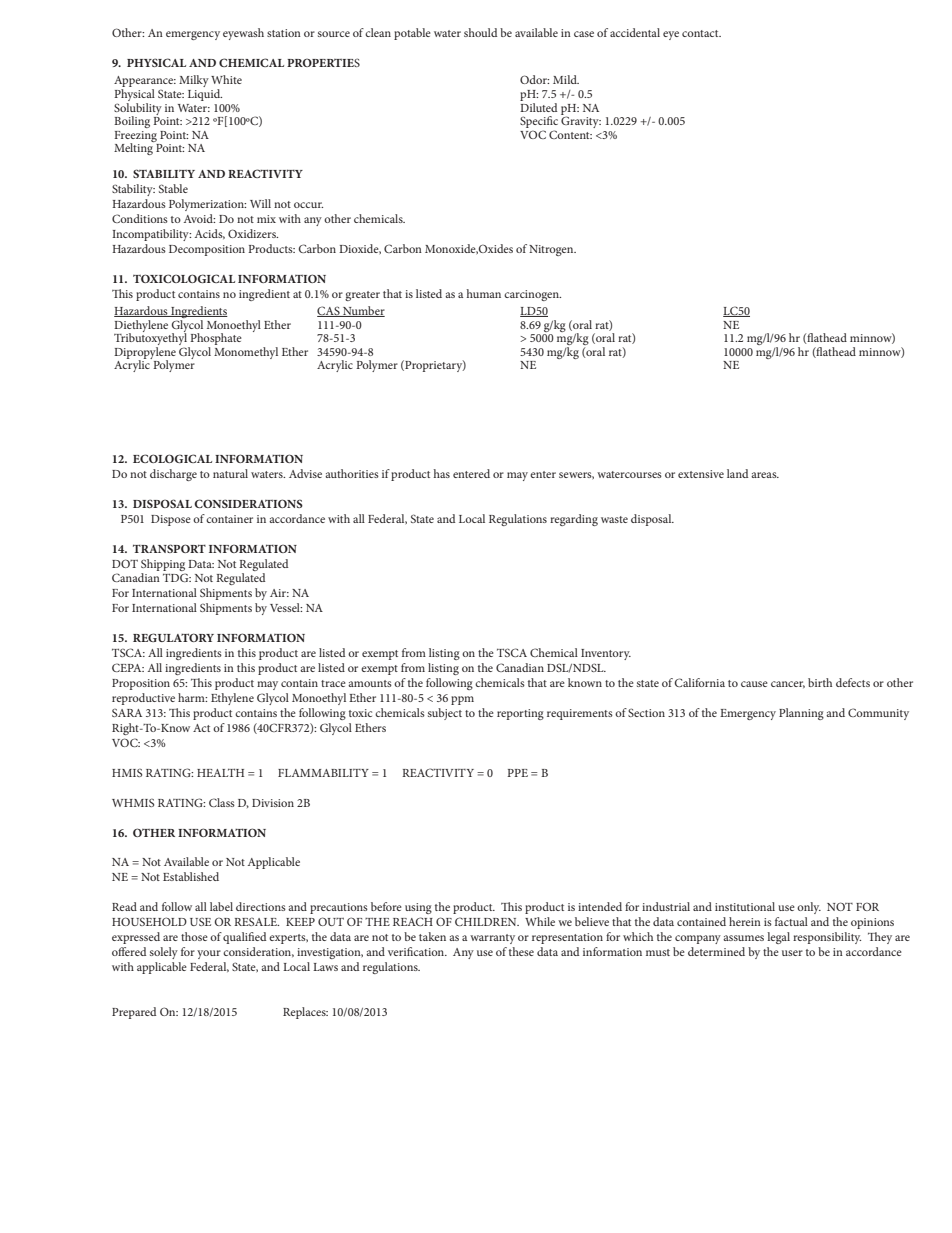  I want to click on White, so click(226, 79).
